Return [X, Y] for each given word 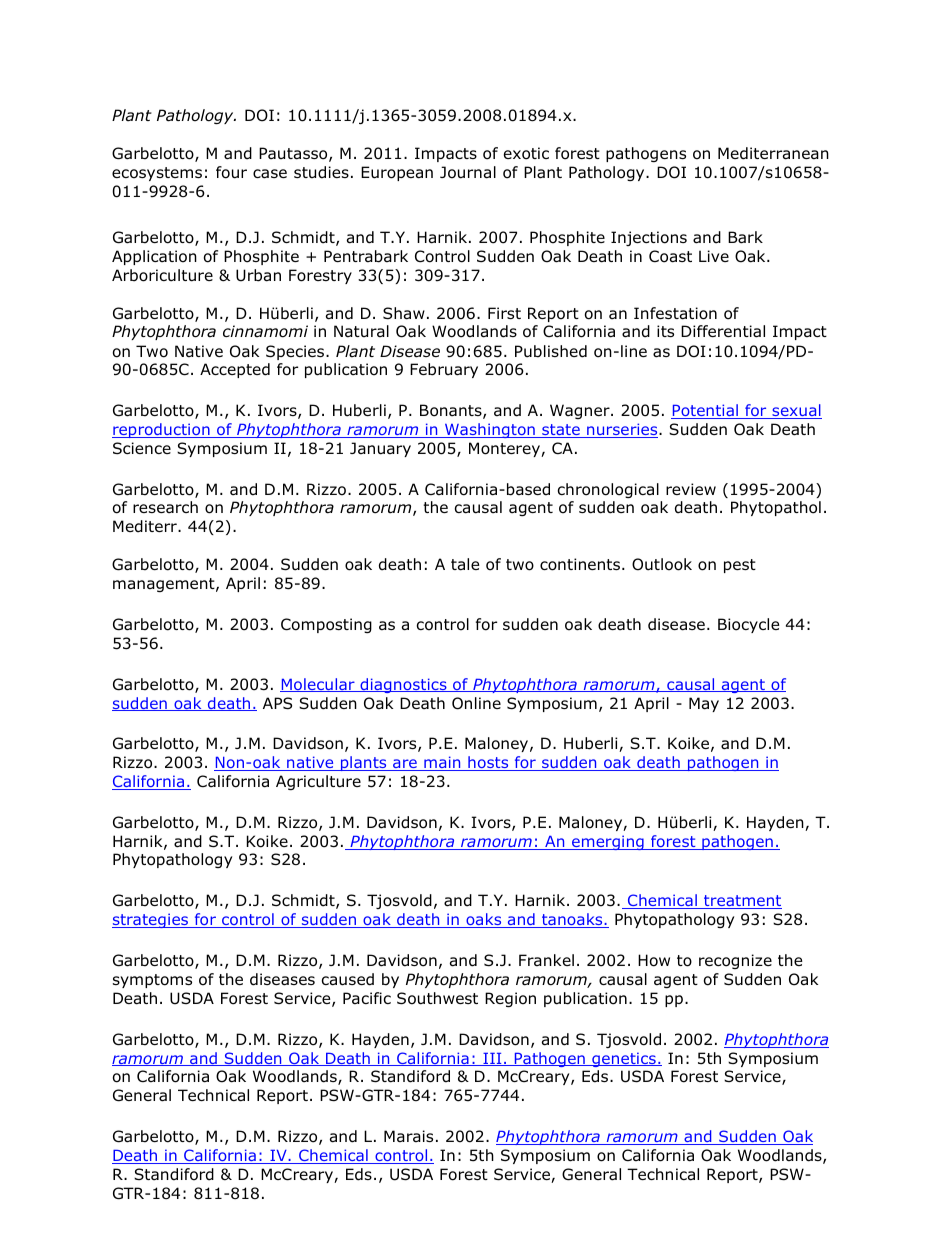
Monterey [505, 449]
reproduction [162, 430]
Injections [649, 238]
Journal [468, 172]
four [231, 172]
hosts [488, 763]
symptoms [152, 981]
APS [277, 703]
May [704, 704]
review [691, 489]
